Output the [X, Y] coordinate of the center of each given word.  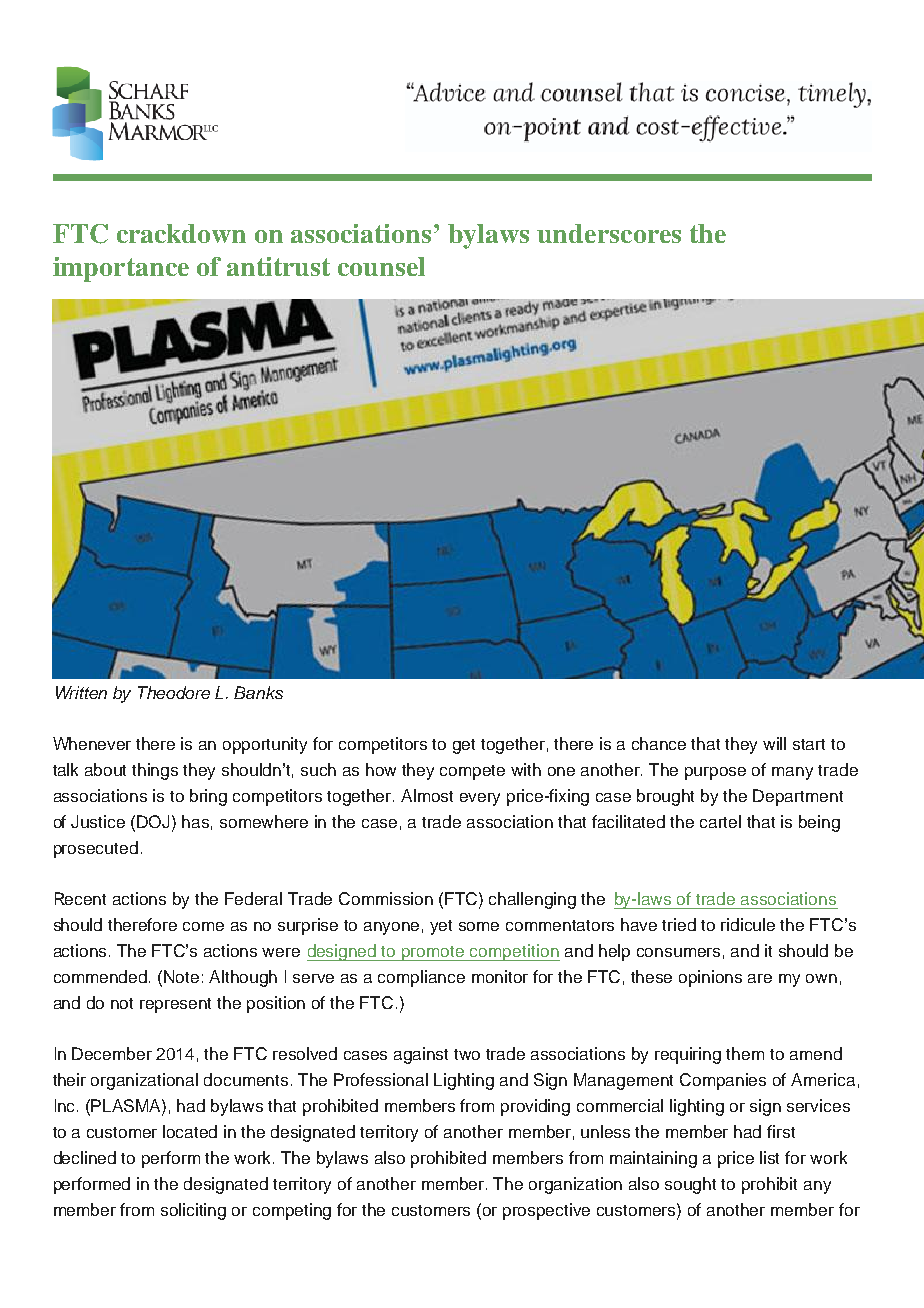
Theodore [174, 692]
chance [659, 743]
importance [121, 269]
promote [433, 953]
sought [690, 1185]
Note [181, 976]
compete [472, 772]
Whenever [92, 743]
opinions [710, 978]
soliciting [193, 1211]
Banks [258, 692]
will [774, 743]
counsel [381, 266]
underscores [609, 233]
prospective [546, 1211]
